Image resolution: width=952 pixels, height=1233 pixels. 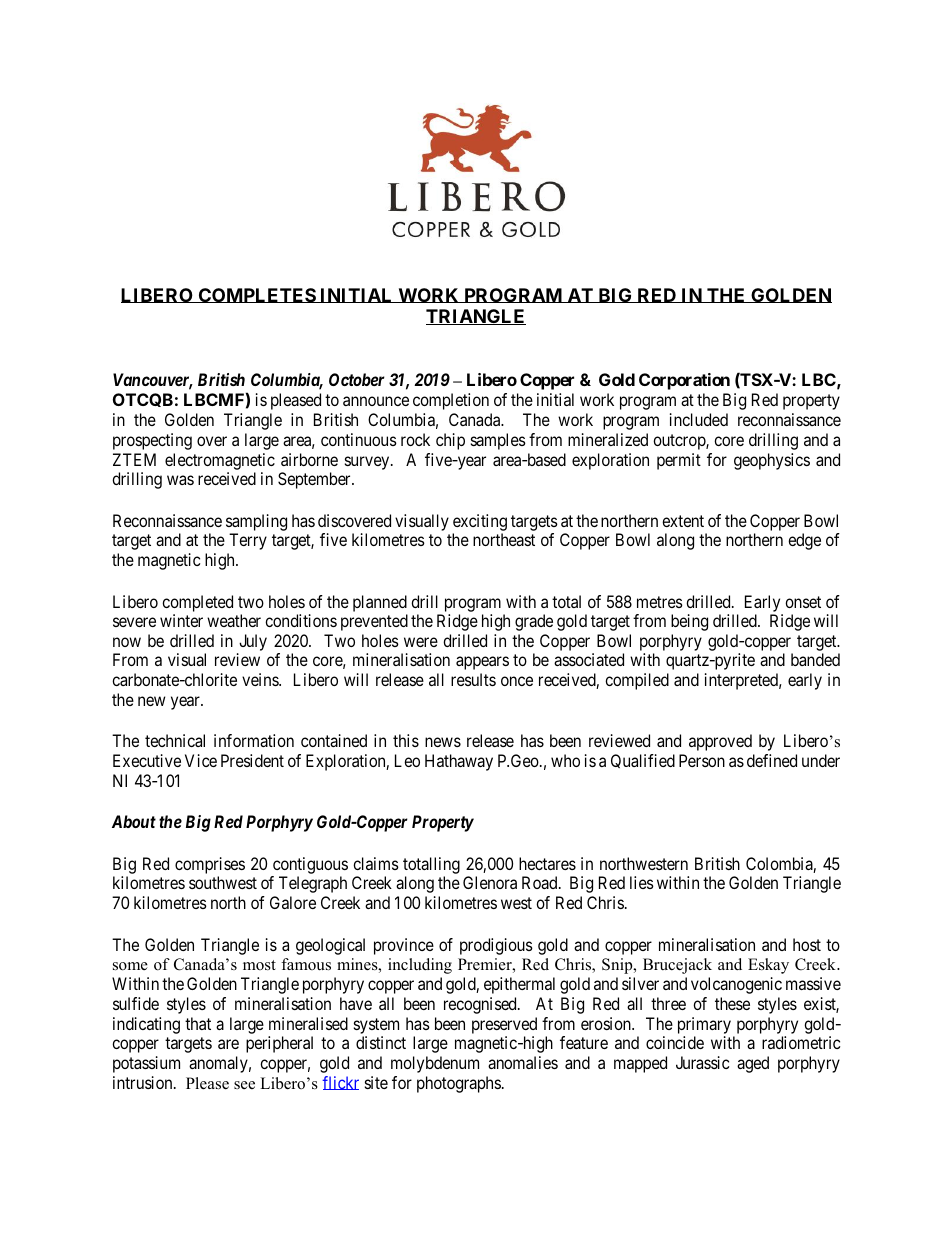 I want to click on Corporation, so click(x=684, y=381).
